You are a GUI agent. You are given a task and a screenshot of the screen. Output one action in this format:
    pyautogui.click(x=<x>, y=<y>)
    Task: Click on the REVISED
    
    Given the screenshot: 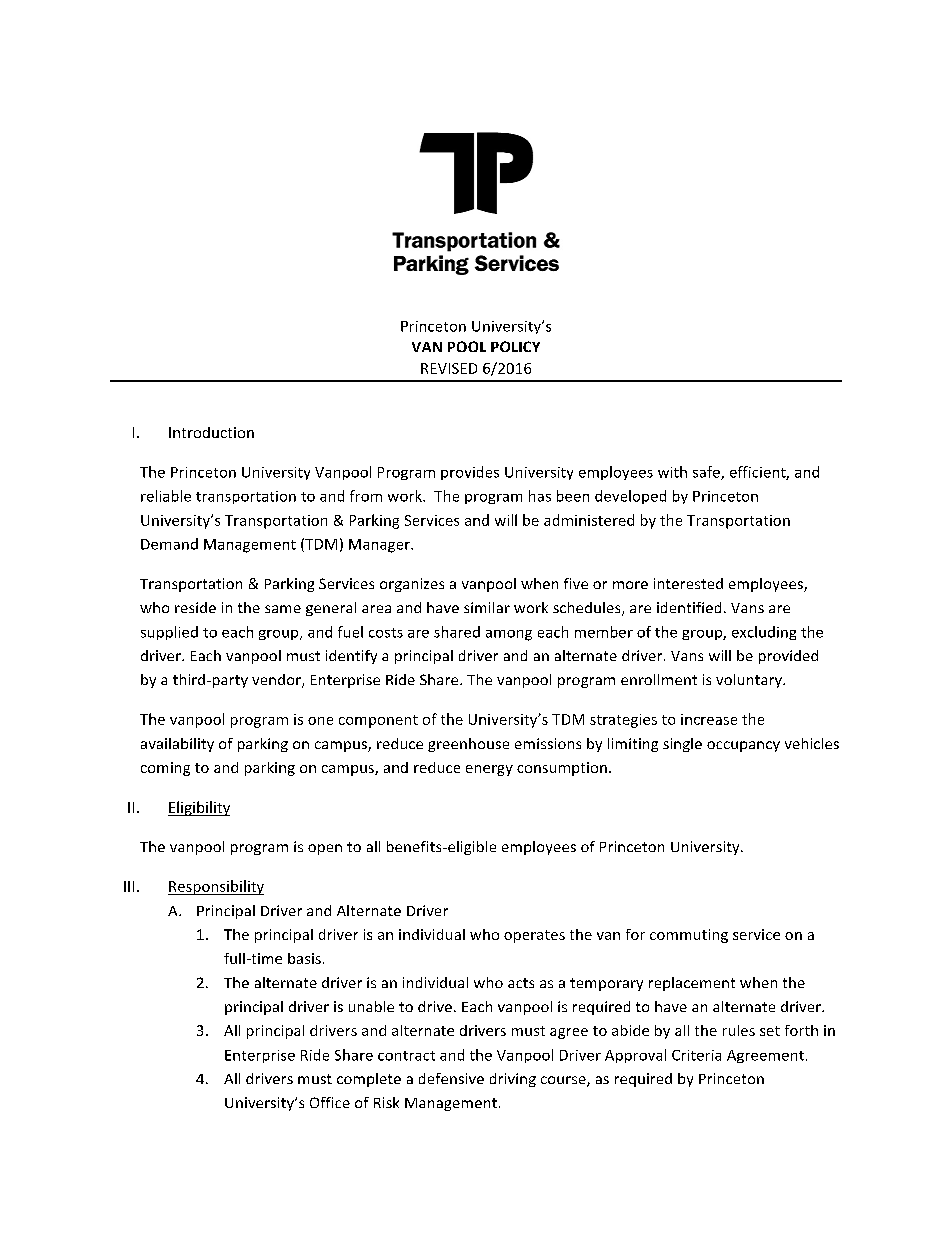 What is the action you would take?
    pyautogui.click(x=449, y=368)
